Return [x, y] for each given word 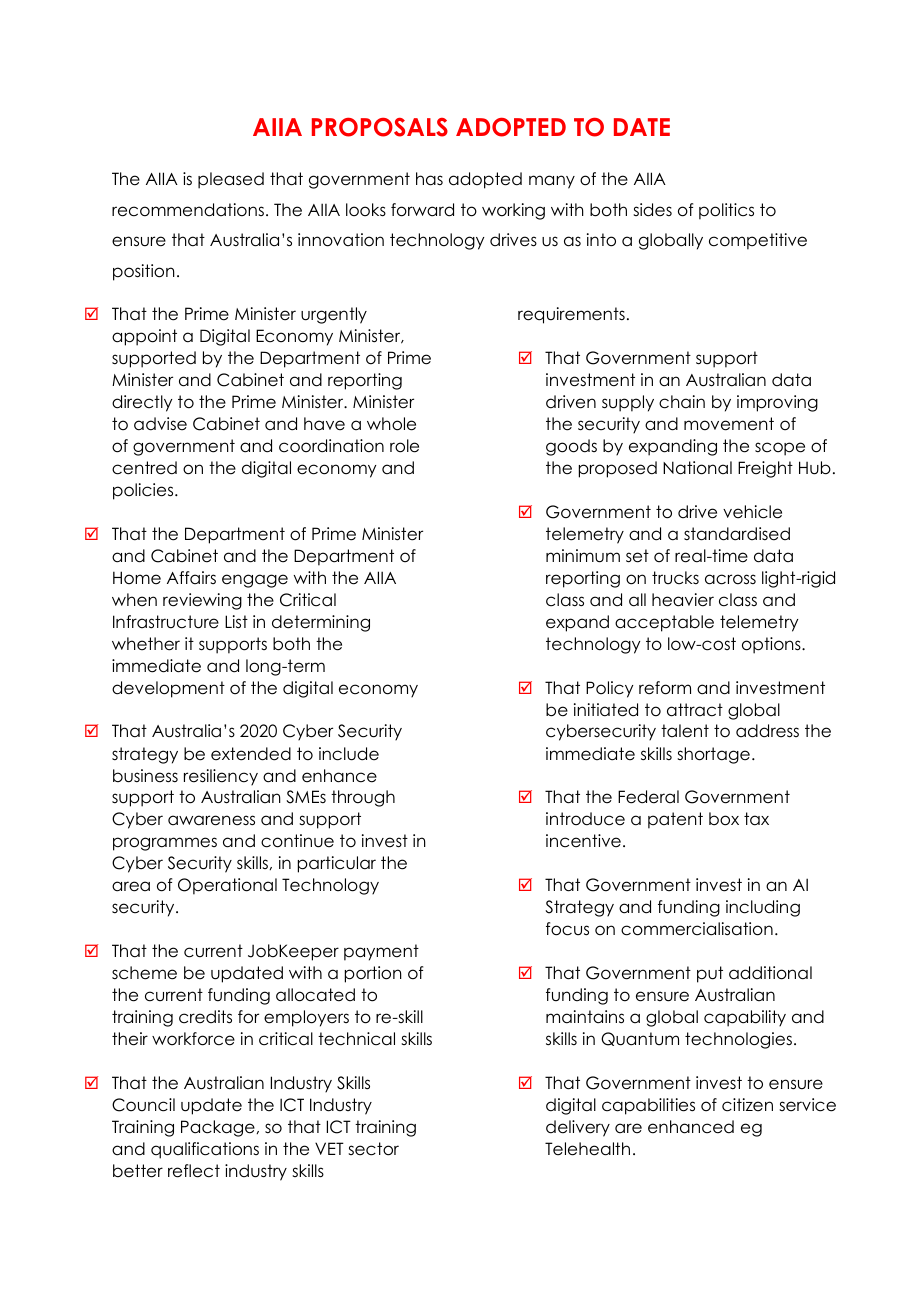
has [429, 179]
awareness [211, 820]
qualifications [205, 1150]
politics [726, 211]
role [404, 446]
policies [144, 491]
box [724, 819]
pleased [231, 180]
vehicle [752, 512]
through [363, 798]
